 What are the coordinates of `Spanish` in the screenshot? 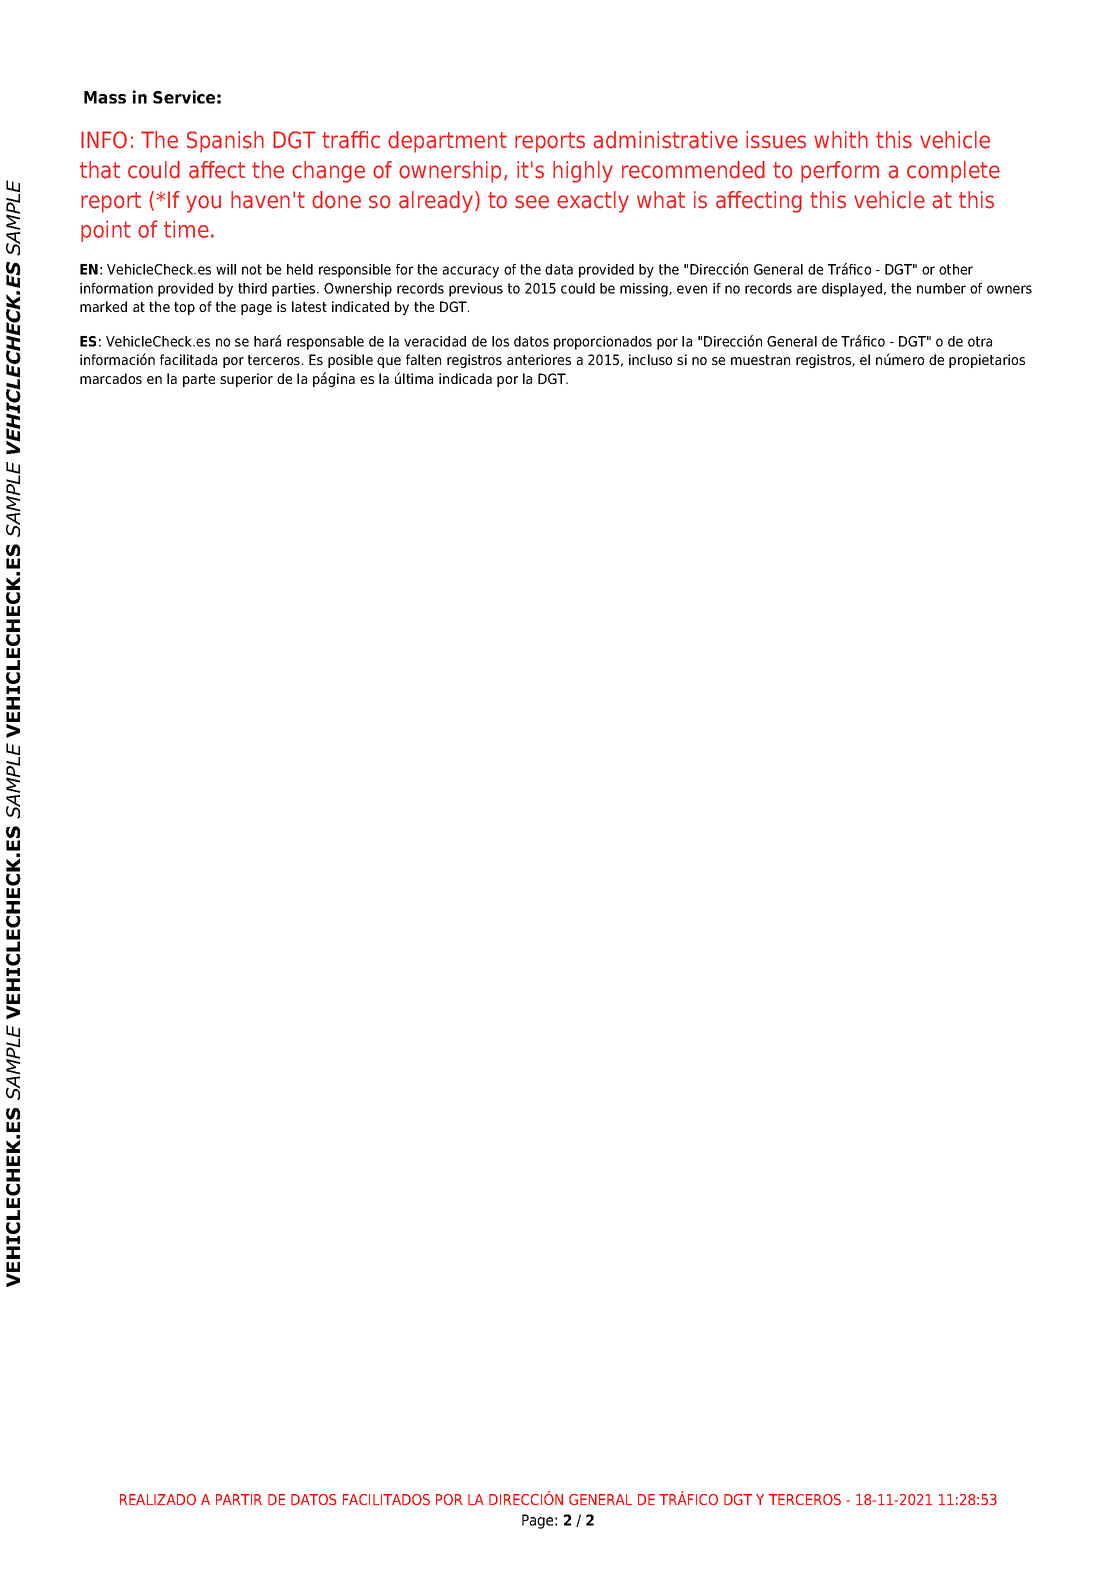 It's located at (225, 142).
